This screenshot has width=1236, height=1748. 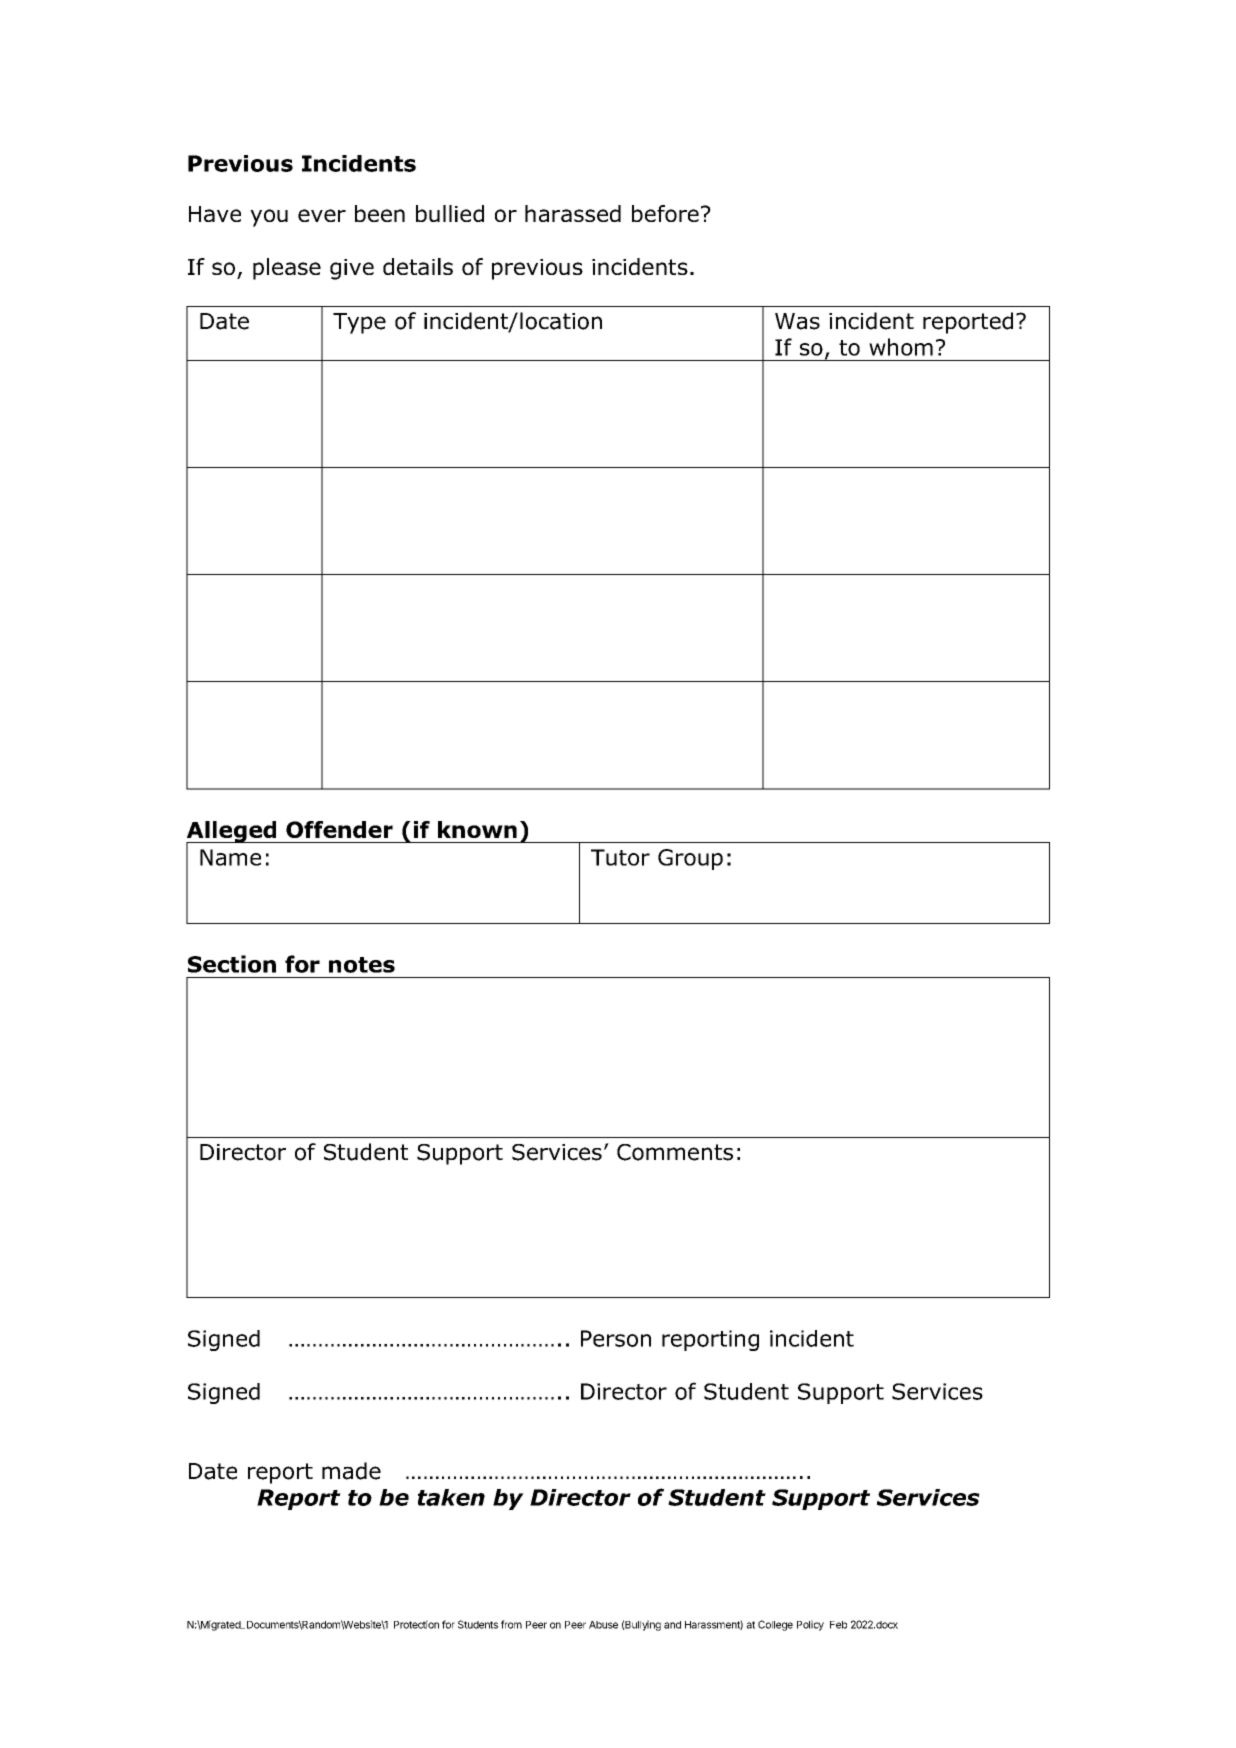 I want to click on please, so click(x=287, y=269).
